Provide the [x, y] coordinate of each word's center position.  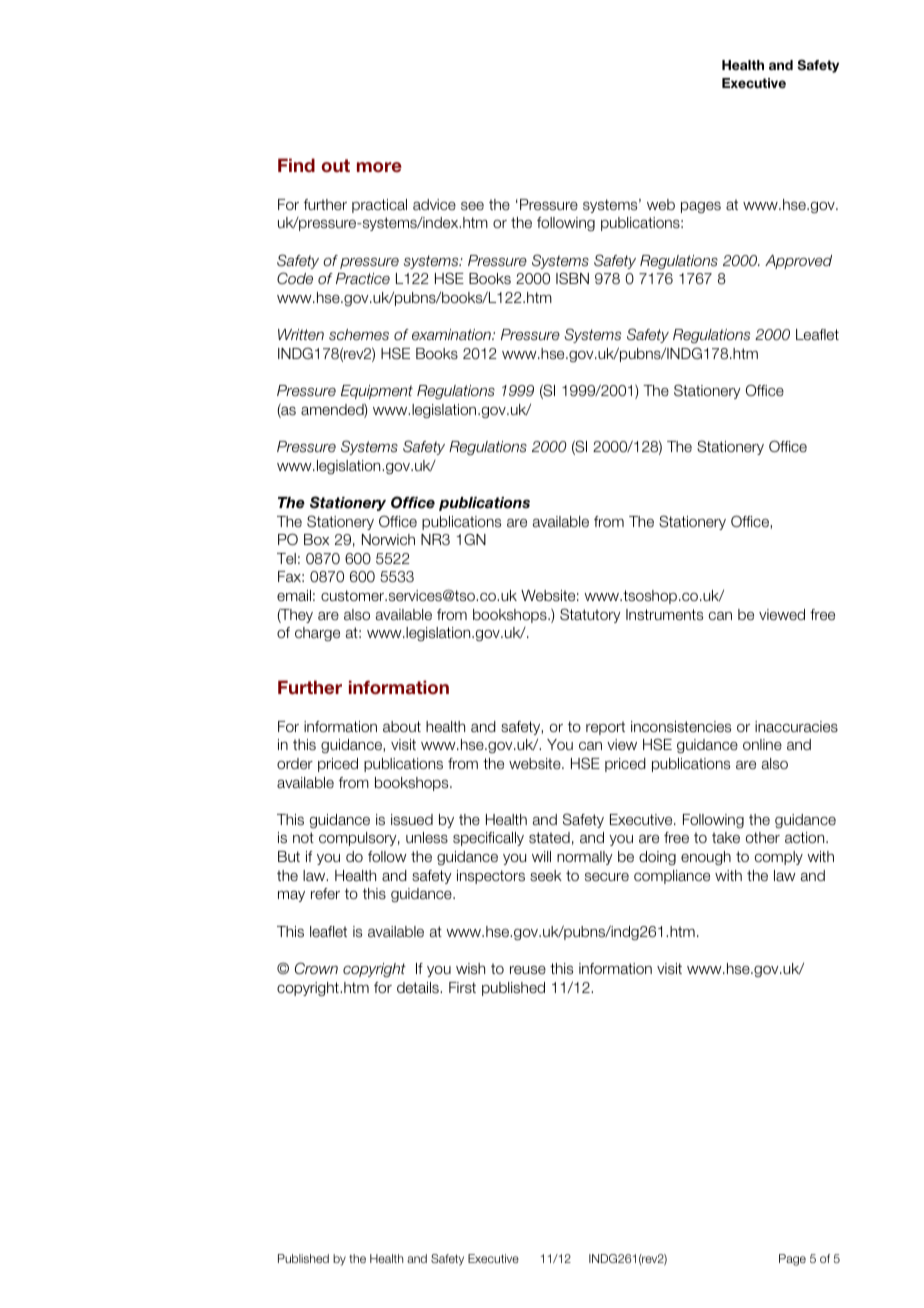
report [605, 728]
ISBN [572, 278]
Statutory [590, 615]
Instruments [664, 615]
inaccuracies [796, 727]
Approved [798, 262]
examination [452, 335]
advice [434, 204]
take [726, 838]
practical [379, 206]
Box [316, 539]
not [303, 837]
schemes [359, 335]
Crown [316, 968]
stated [549, 838]
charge [317, 634]
